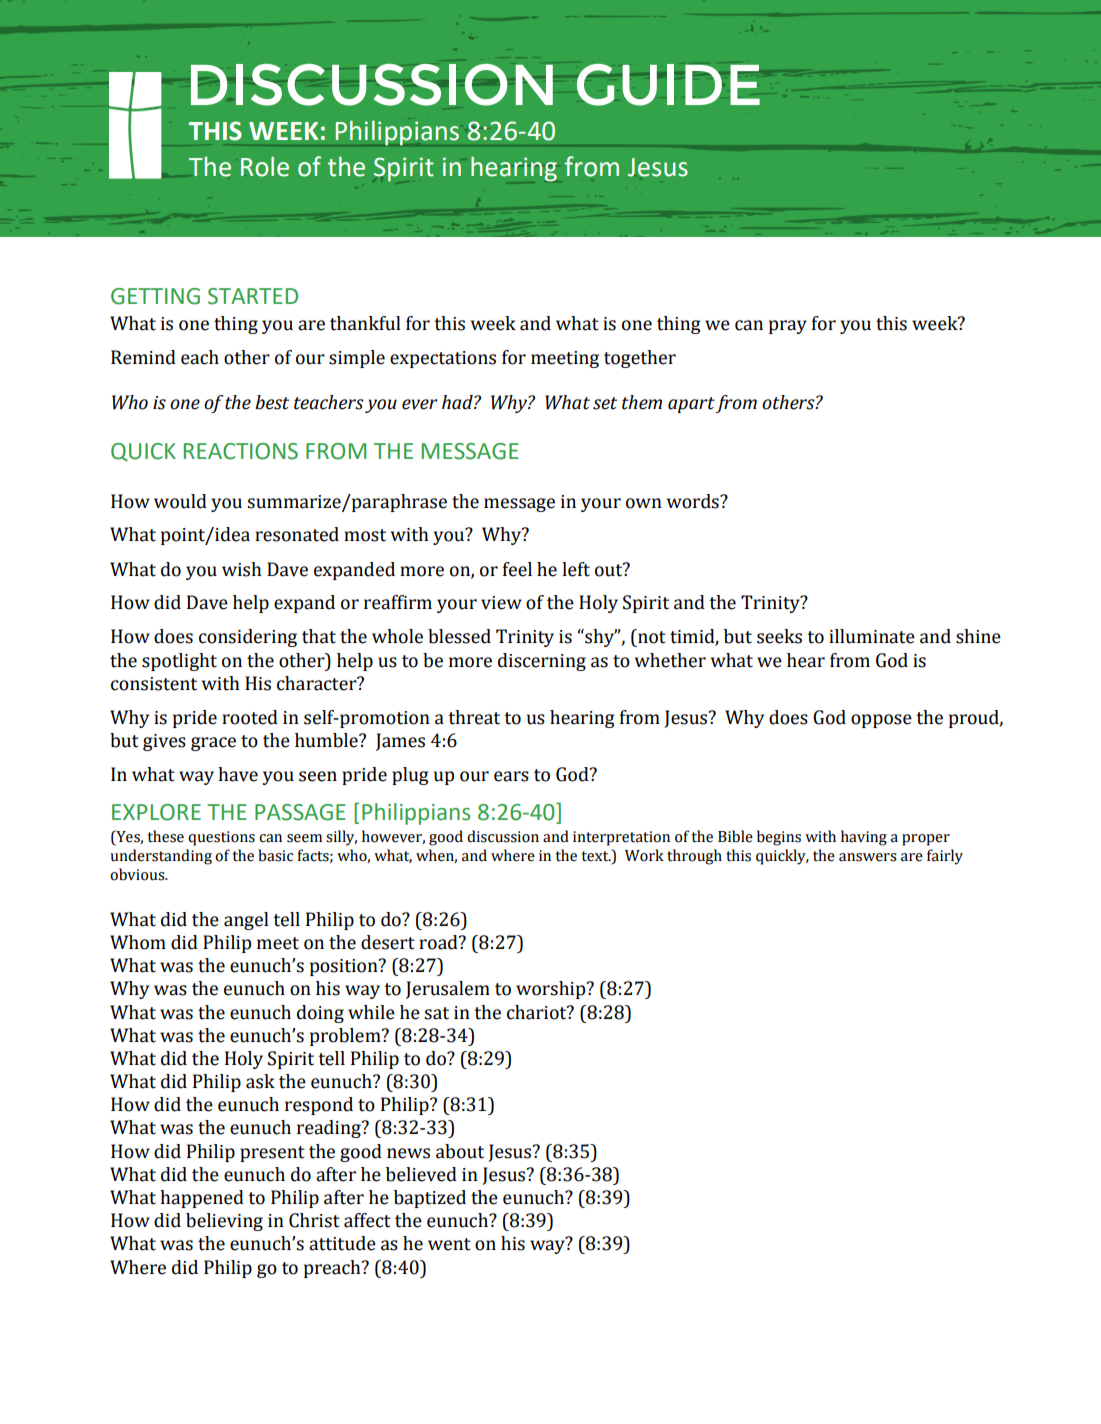 This image has width=1101, height=1424. I want to click on considering, so click(248, 638).
